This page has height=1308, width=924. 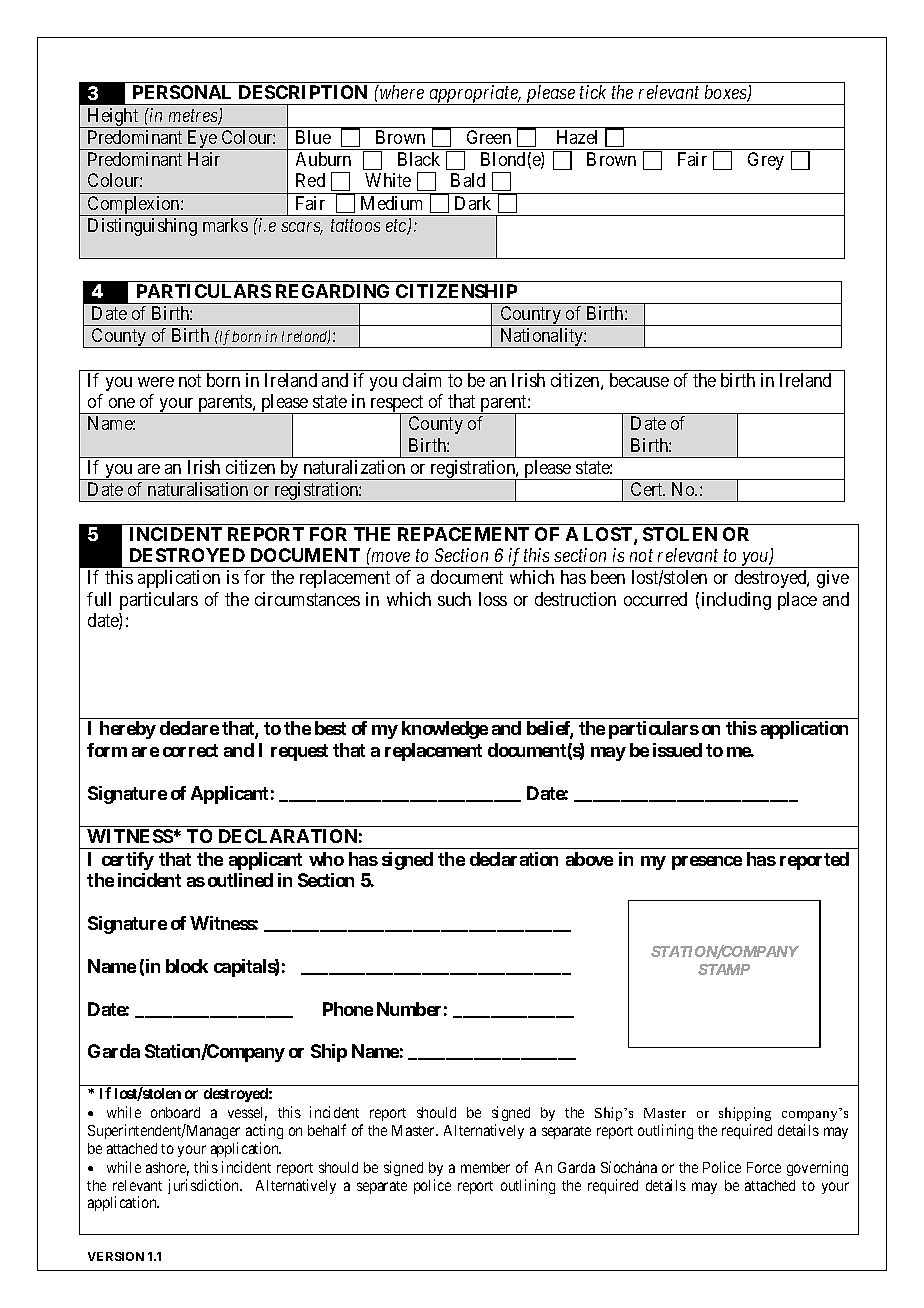 I want to click on Hair, so click(x=204, y=159).
